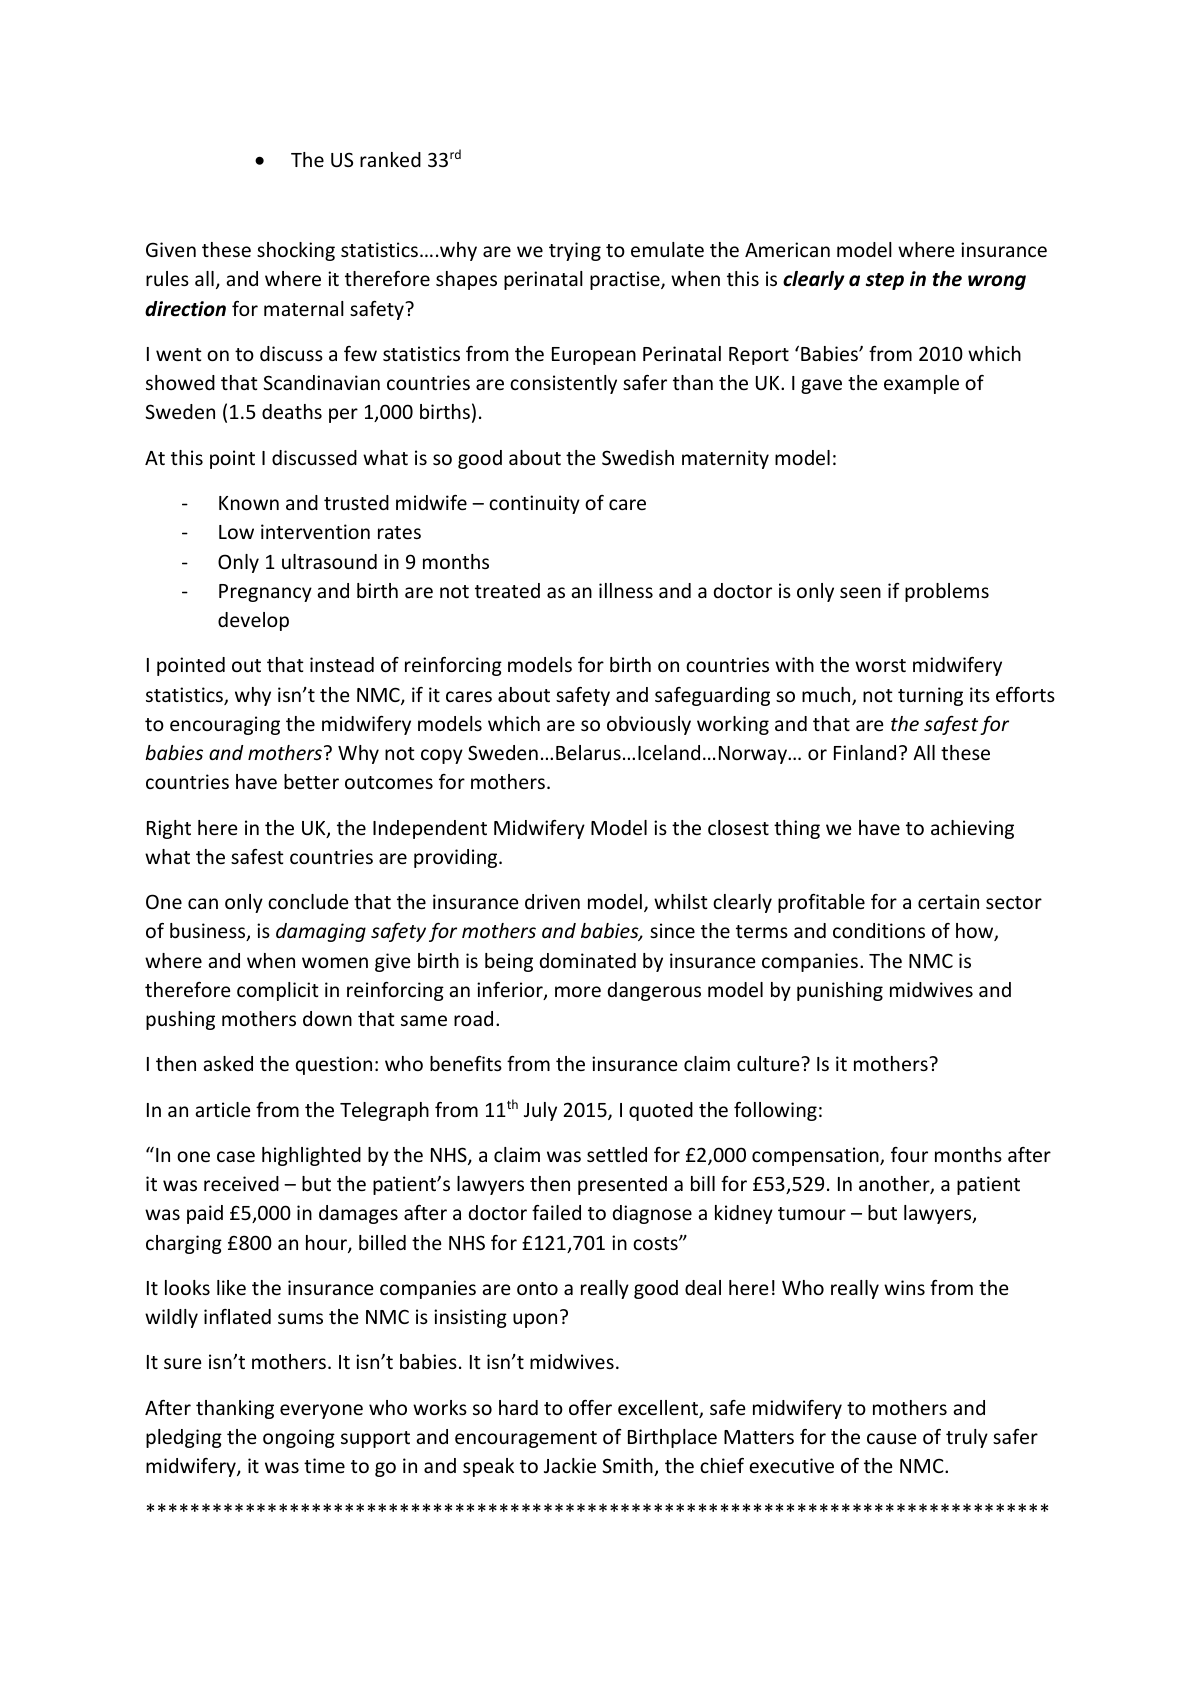  Describe the element at coordinates (590, 1407) in the screenshot. I see `offer` at that location.
